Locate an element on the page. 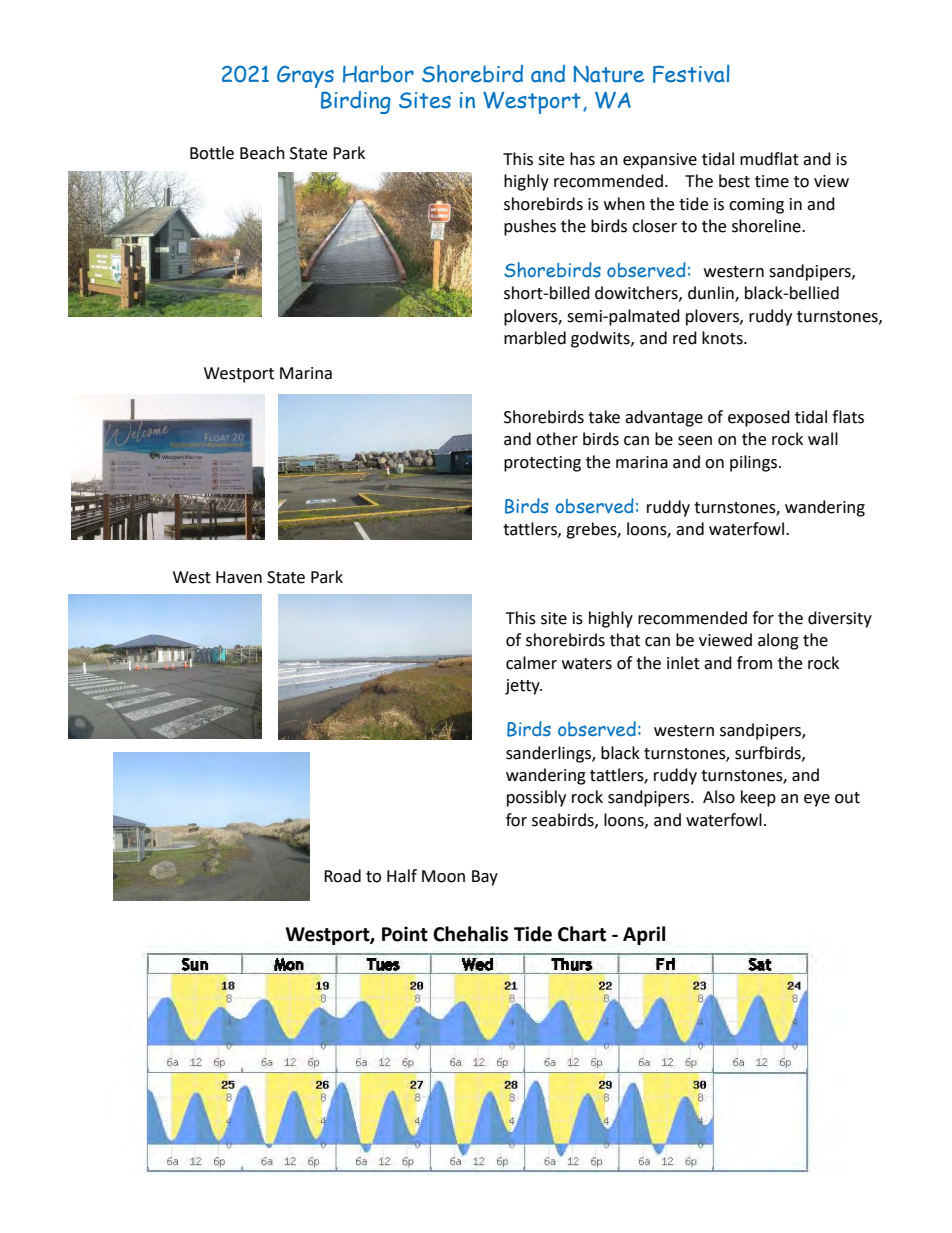 The image size is (952, 1233). Haven is located at coordinates (239, 577).
